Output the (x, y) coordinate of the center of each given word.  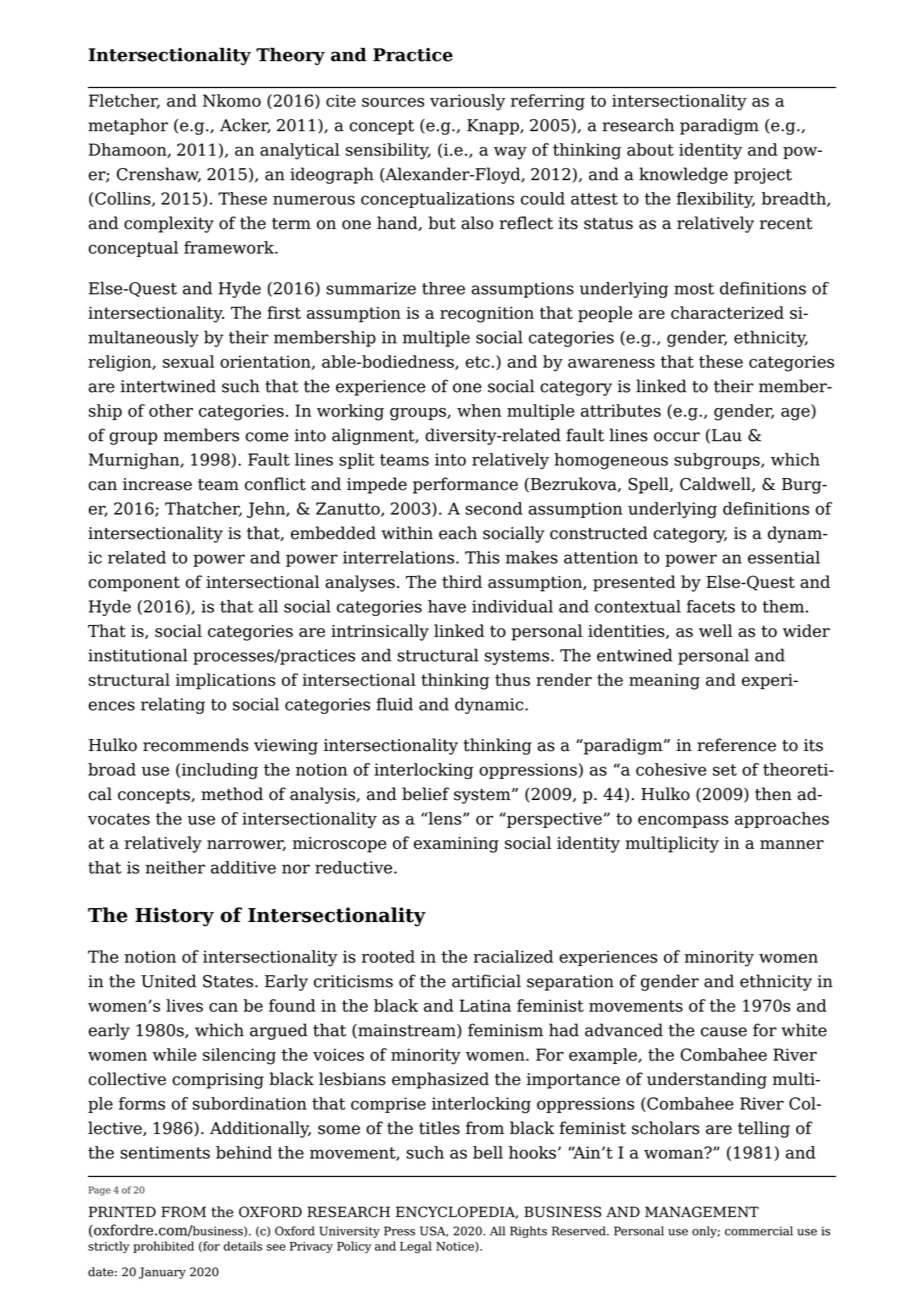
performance (465, 485)
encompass (683, 821)
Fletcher (124, 101)
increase (157, 484)
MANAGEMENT (702, 1212)
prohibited (163, 1247)
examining (456, 845)
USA (434, 1231)
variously (467, 102)
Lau (727, 435)
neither (175, 867)
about (650, 149)
